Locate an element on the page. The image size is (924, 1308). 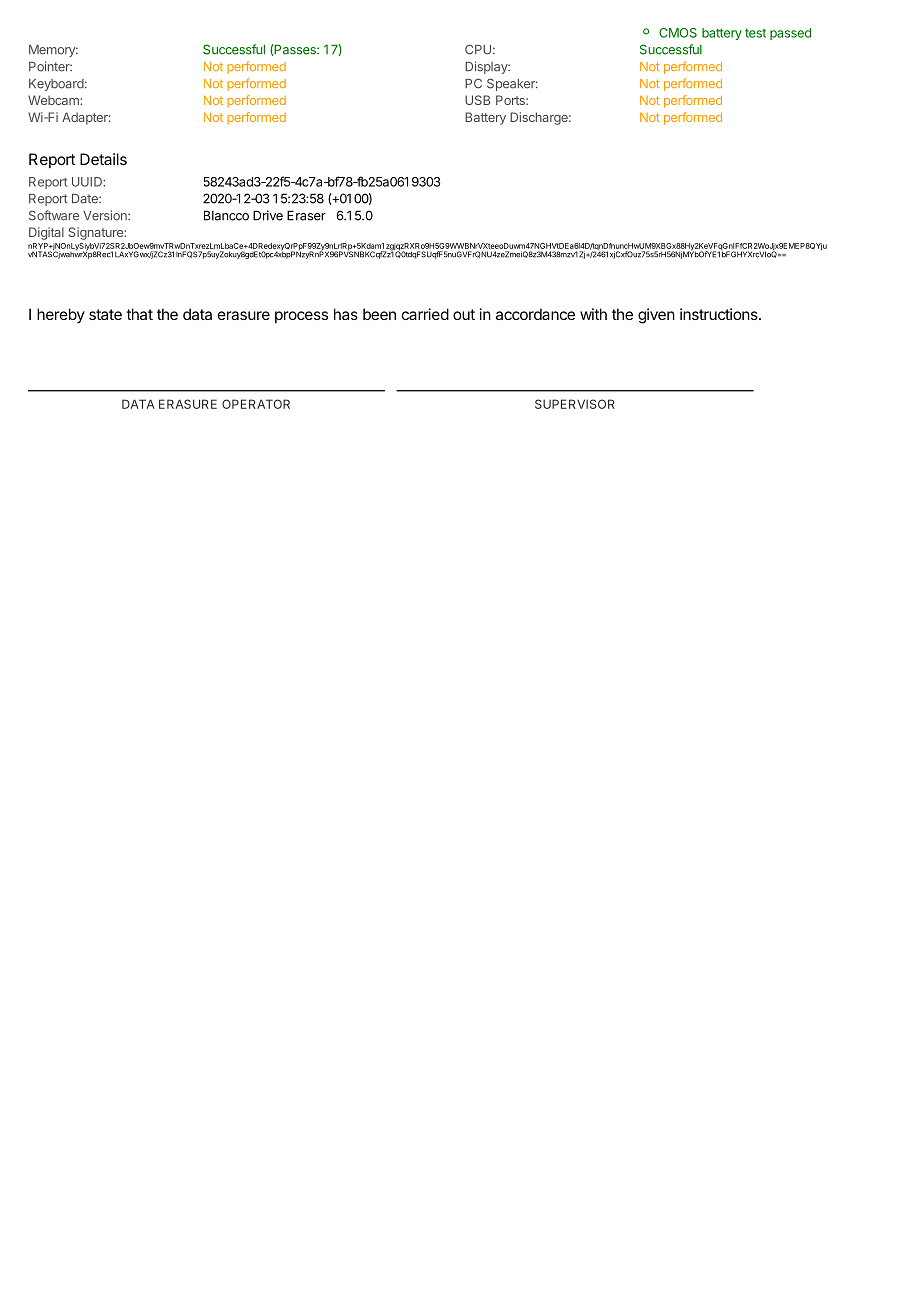
CMOS is located at coordinates (678, 33).
